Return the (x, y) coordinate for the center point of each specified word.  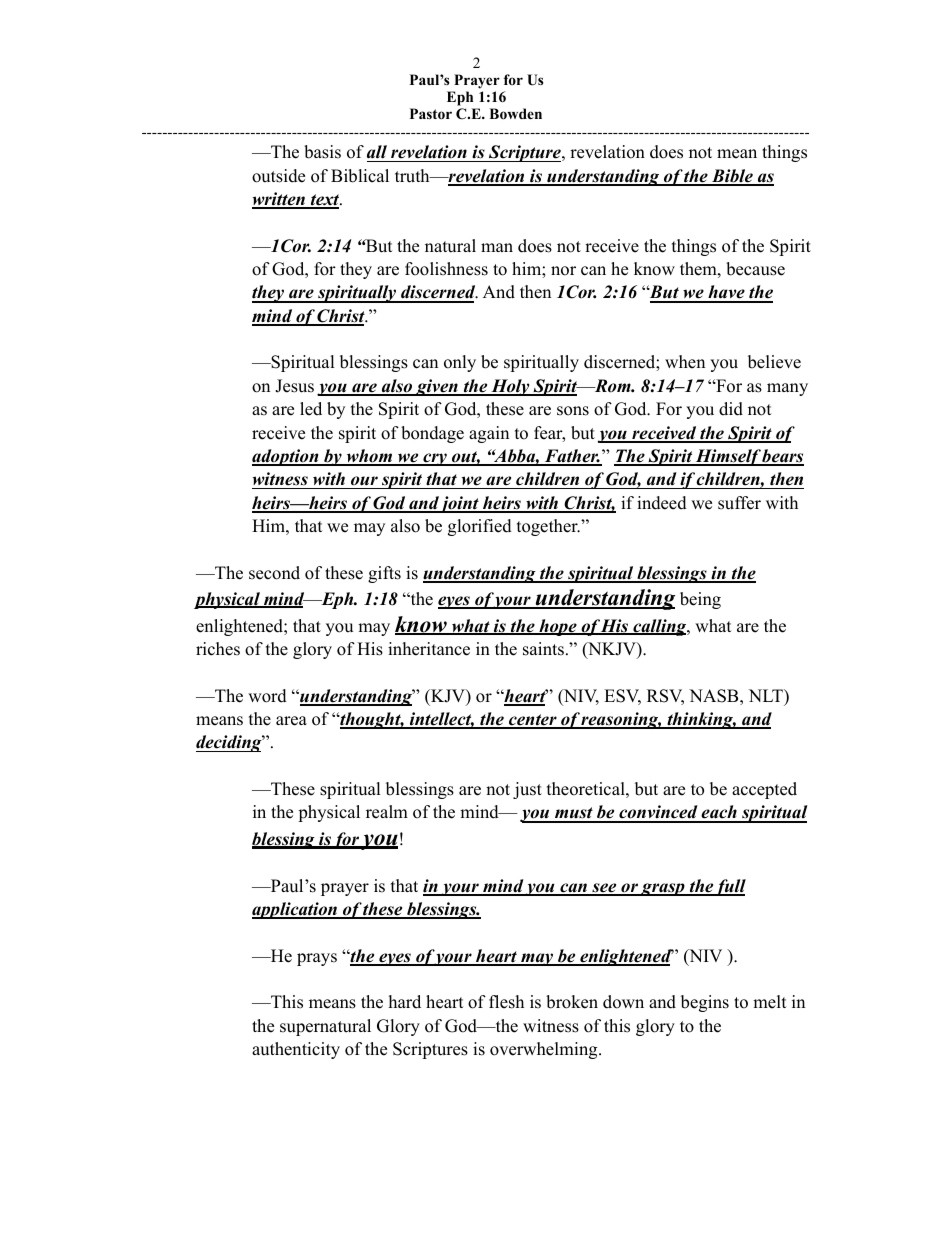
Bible (732, 177)
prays (317, 959)
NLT (767, 695)
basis (322, 152)
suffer (739, 503)
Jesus (294, 386)
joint (460, 504)
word (267, 696)
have (726, 293)
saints (543, 649)
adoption (286, 457)
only (460, 363)
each (719, 813)
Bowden (515, 114)
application (296, 910)
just (527, 790)
